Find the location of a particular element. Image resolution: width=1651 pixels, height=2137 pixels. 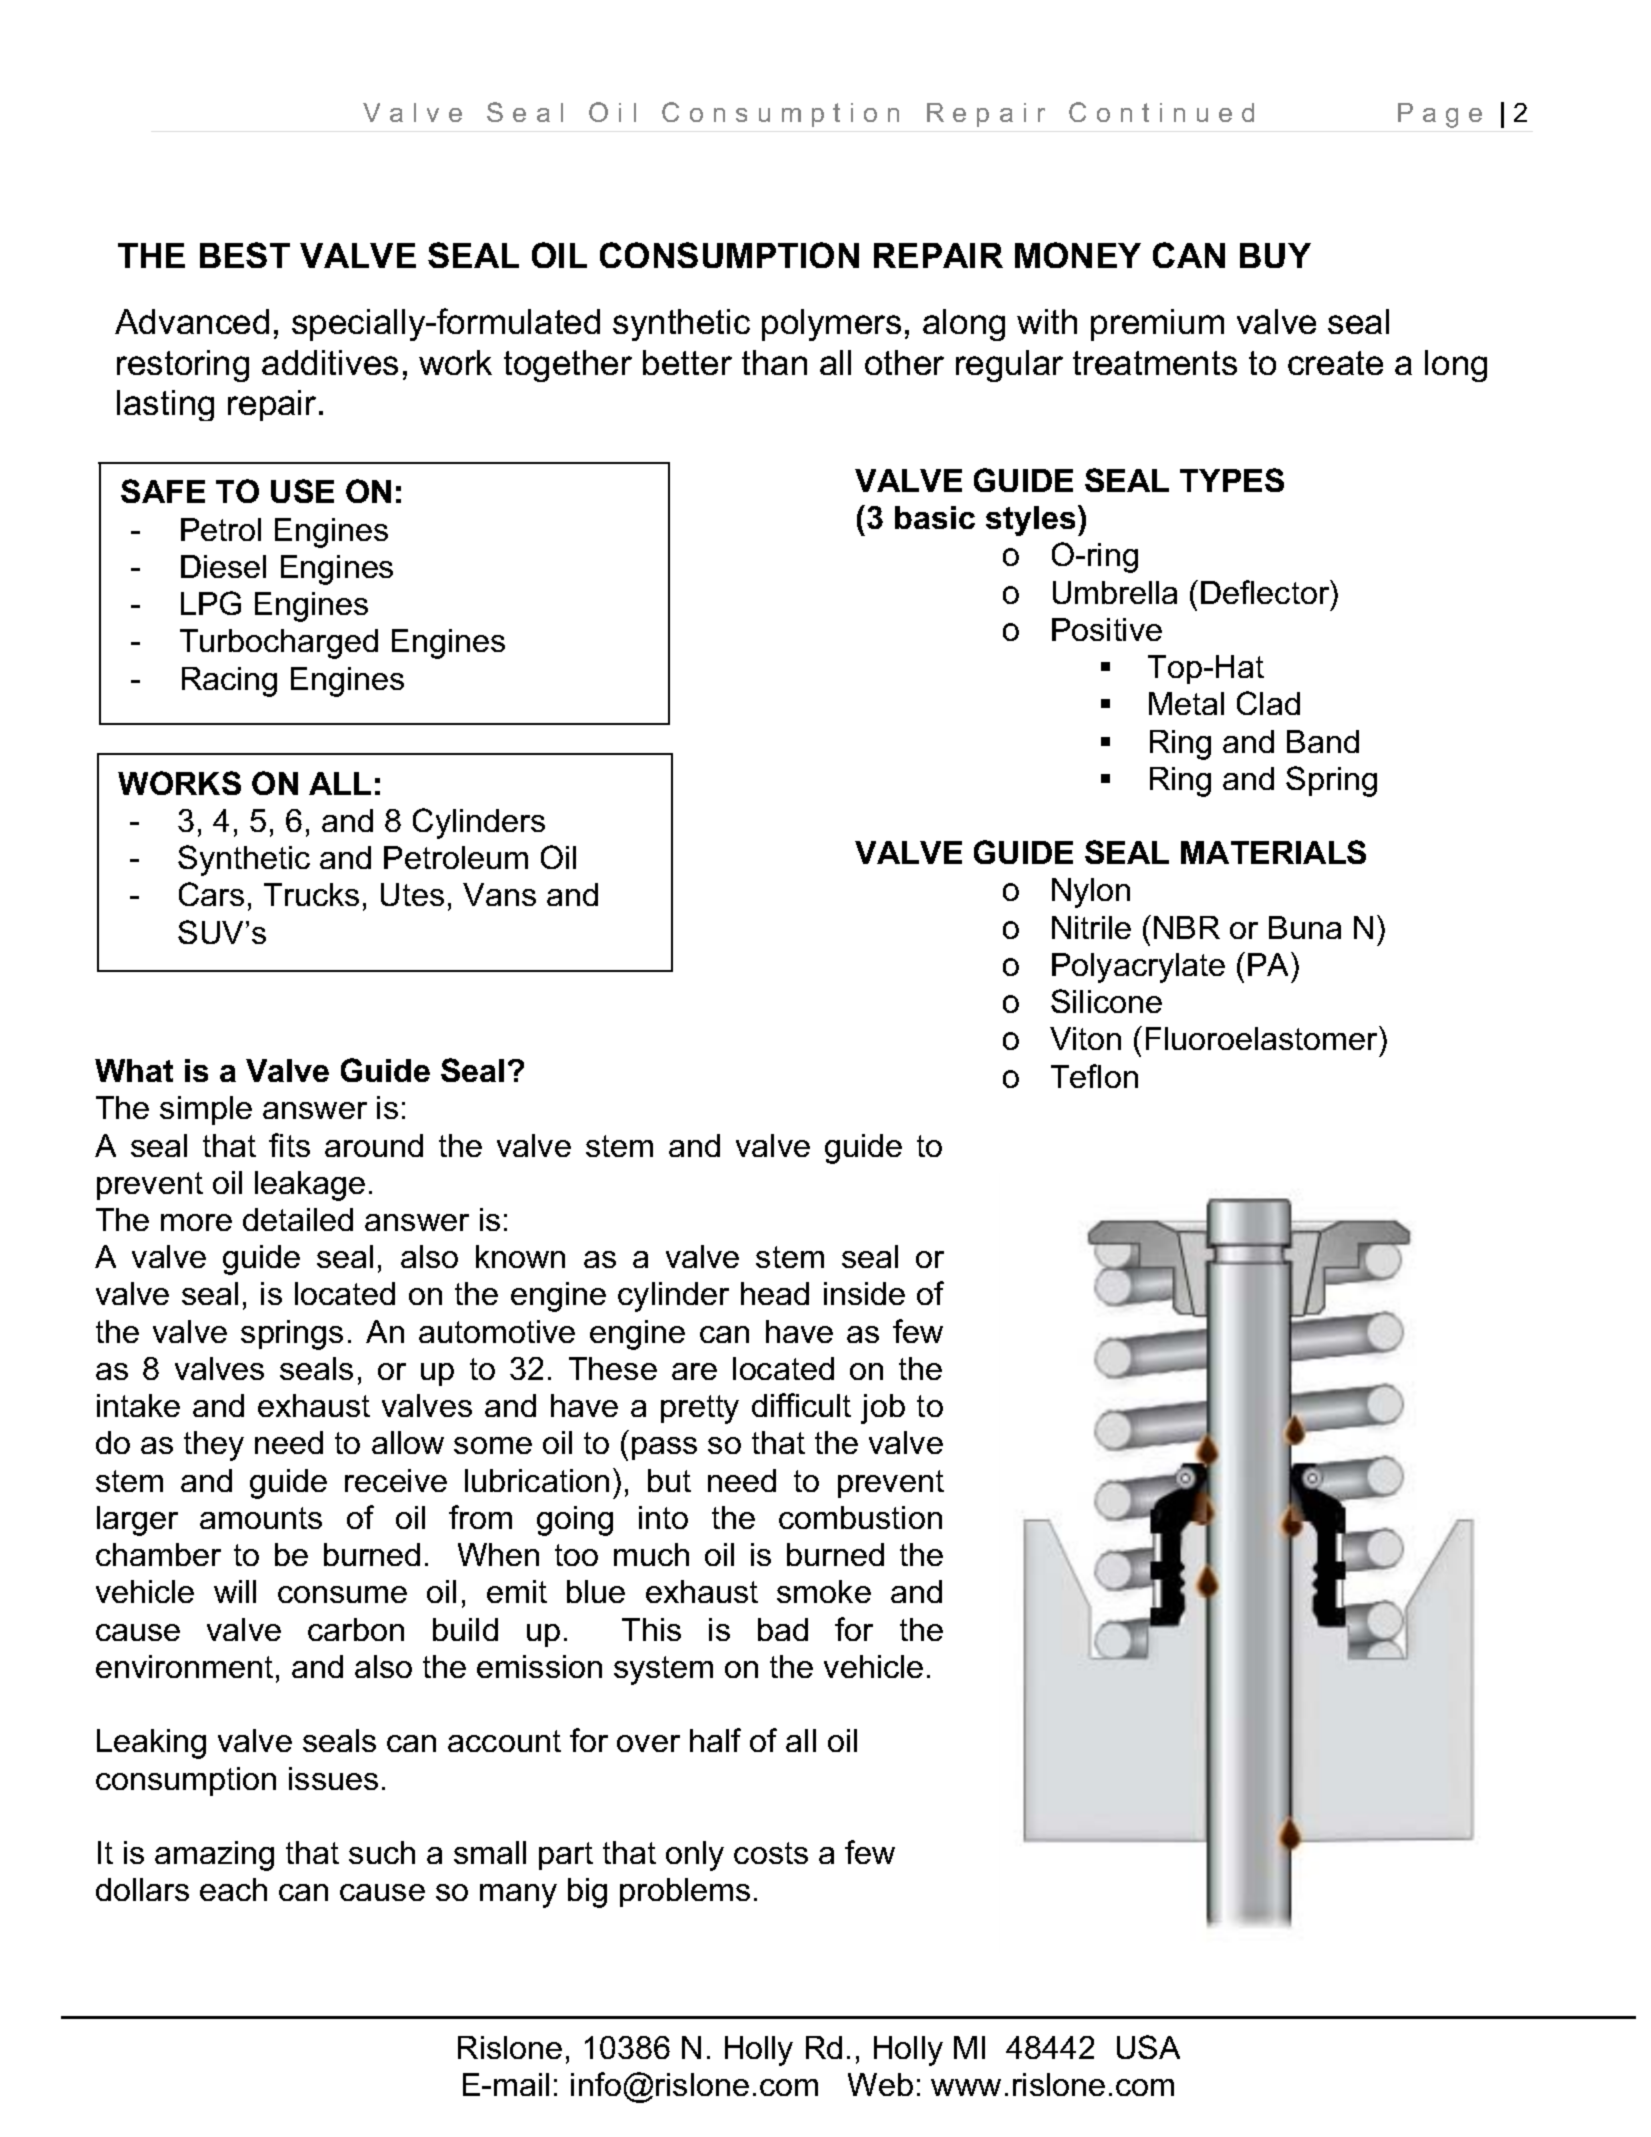

Turbocharged is located at coordinates (279, 644).
